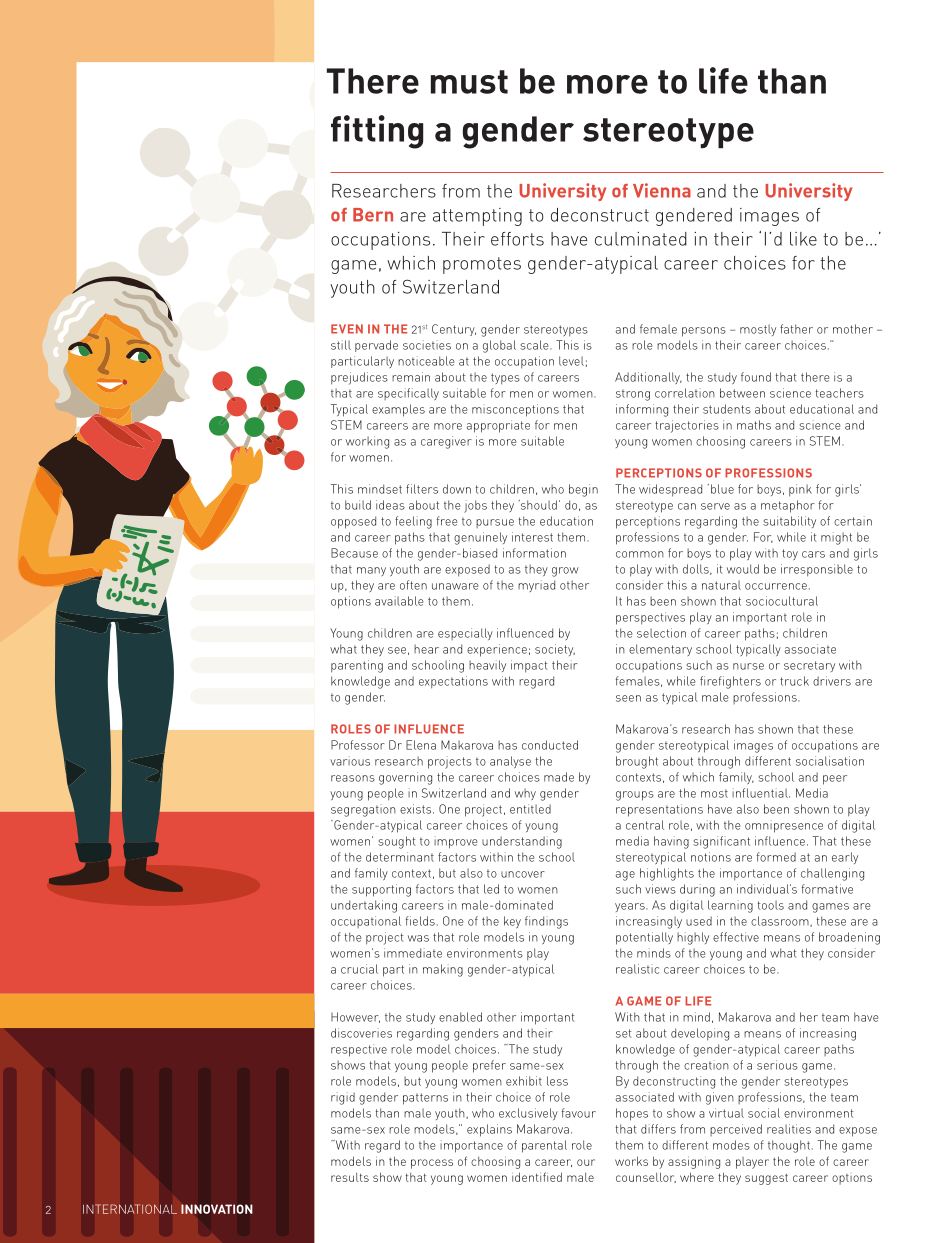  Describe the element at coordinates (469, 82) in the screenshot. I see `must` at that location.
